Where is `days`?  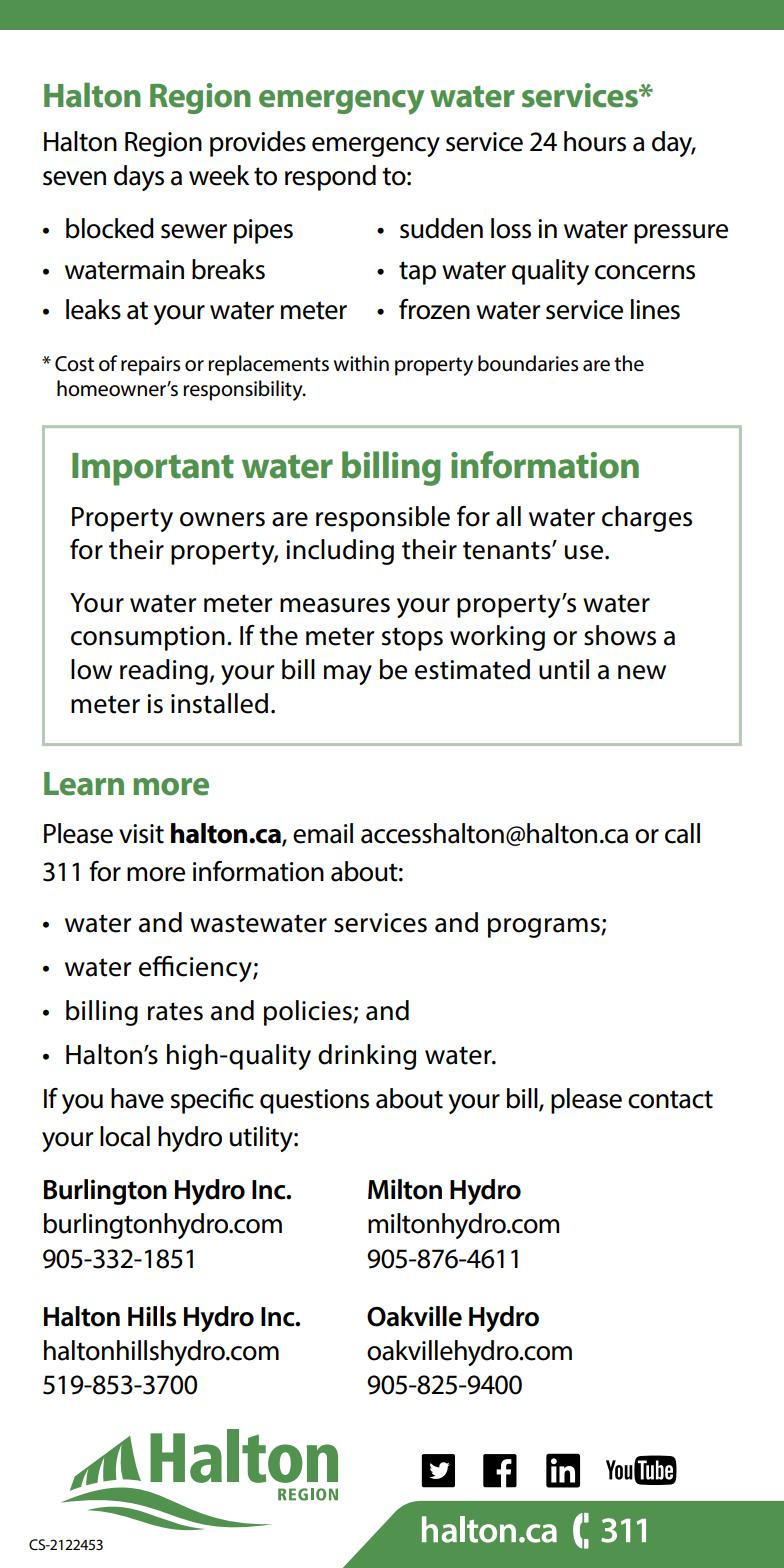 days is located at coordinates (139, 178).
